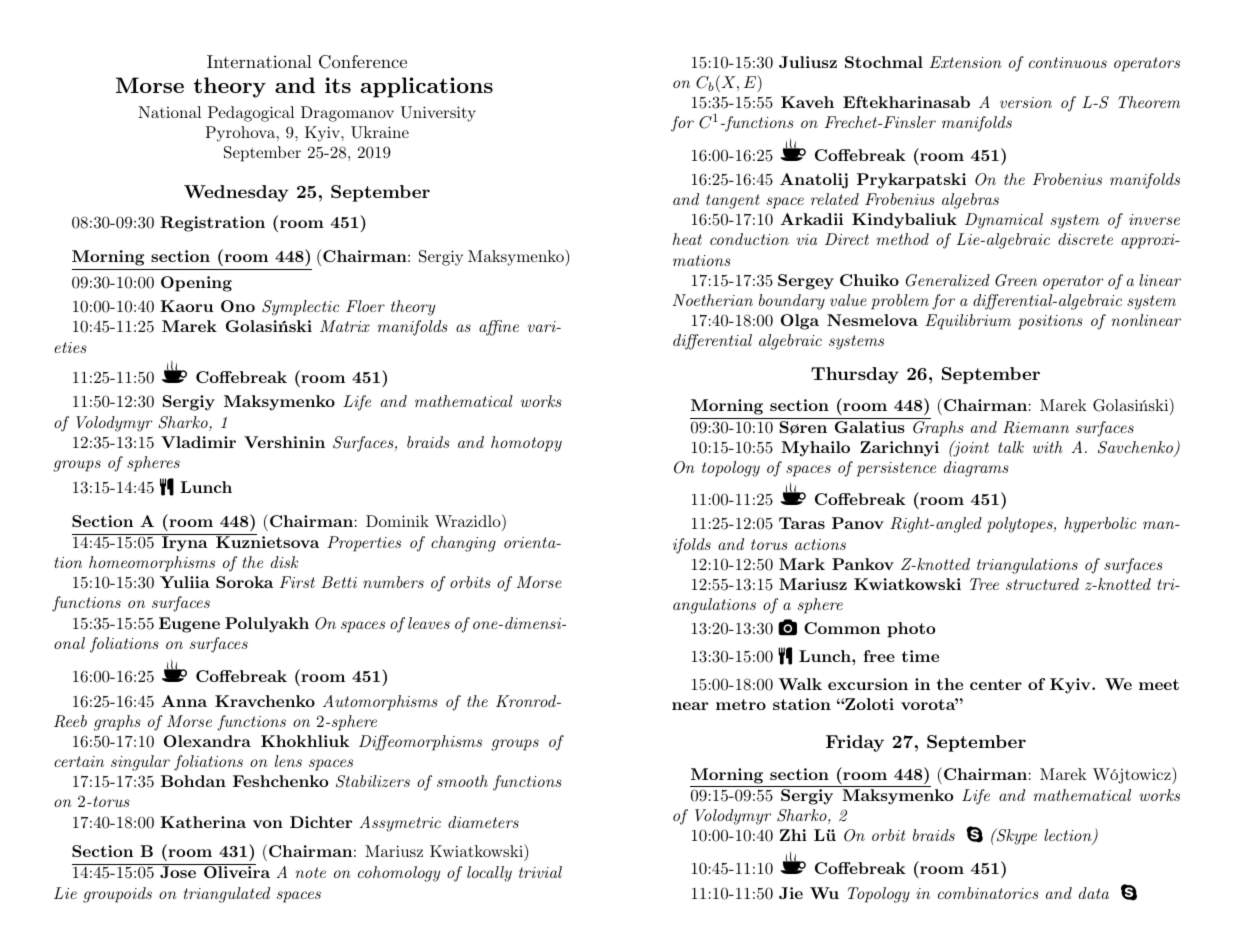  What do you see at coordinates (236, 871) in the screenshot?
I see `Oliveira` at bounding box center [236, 871].
